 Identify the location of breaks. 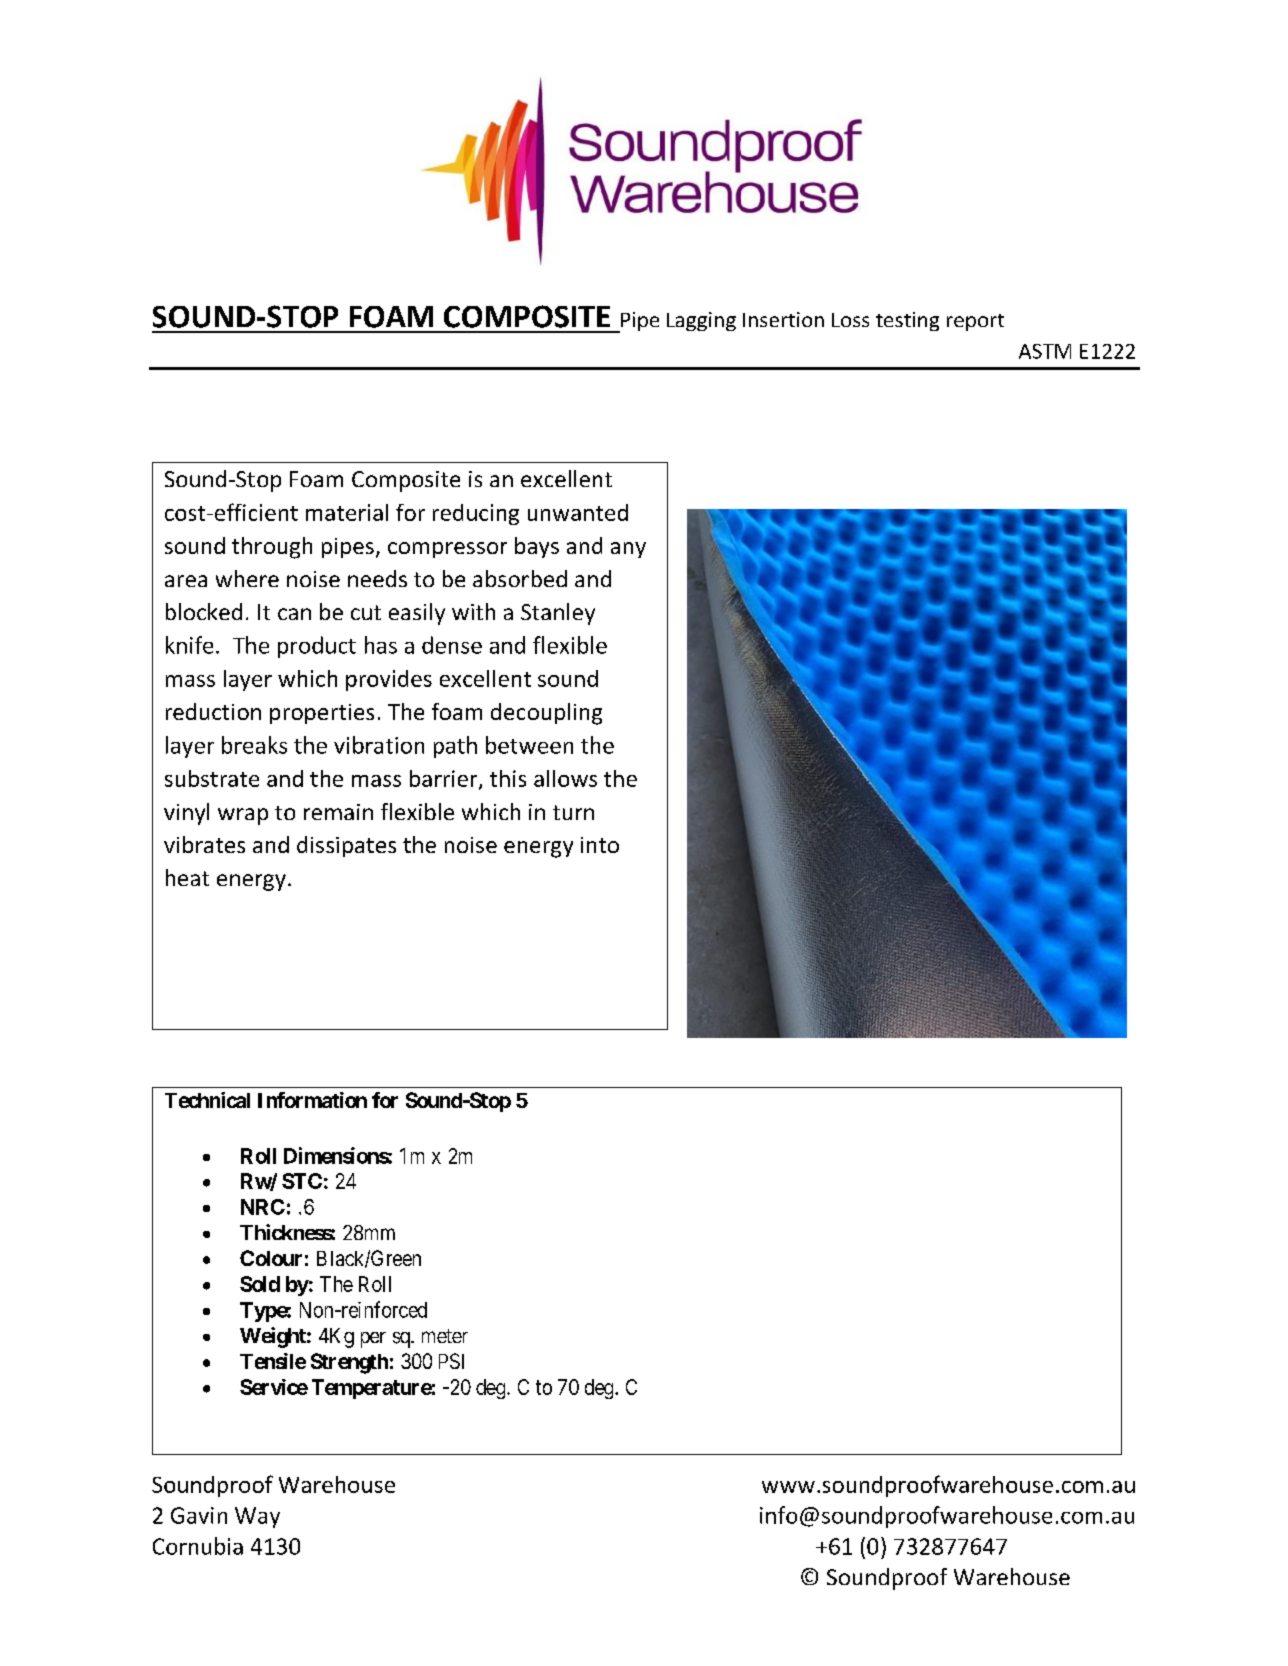
(254, 745).
